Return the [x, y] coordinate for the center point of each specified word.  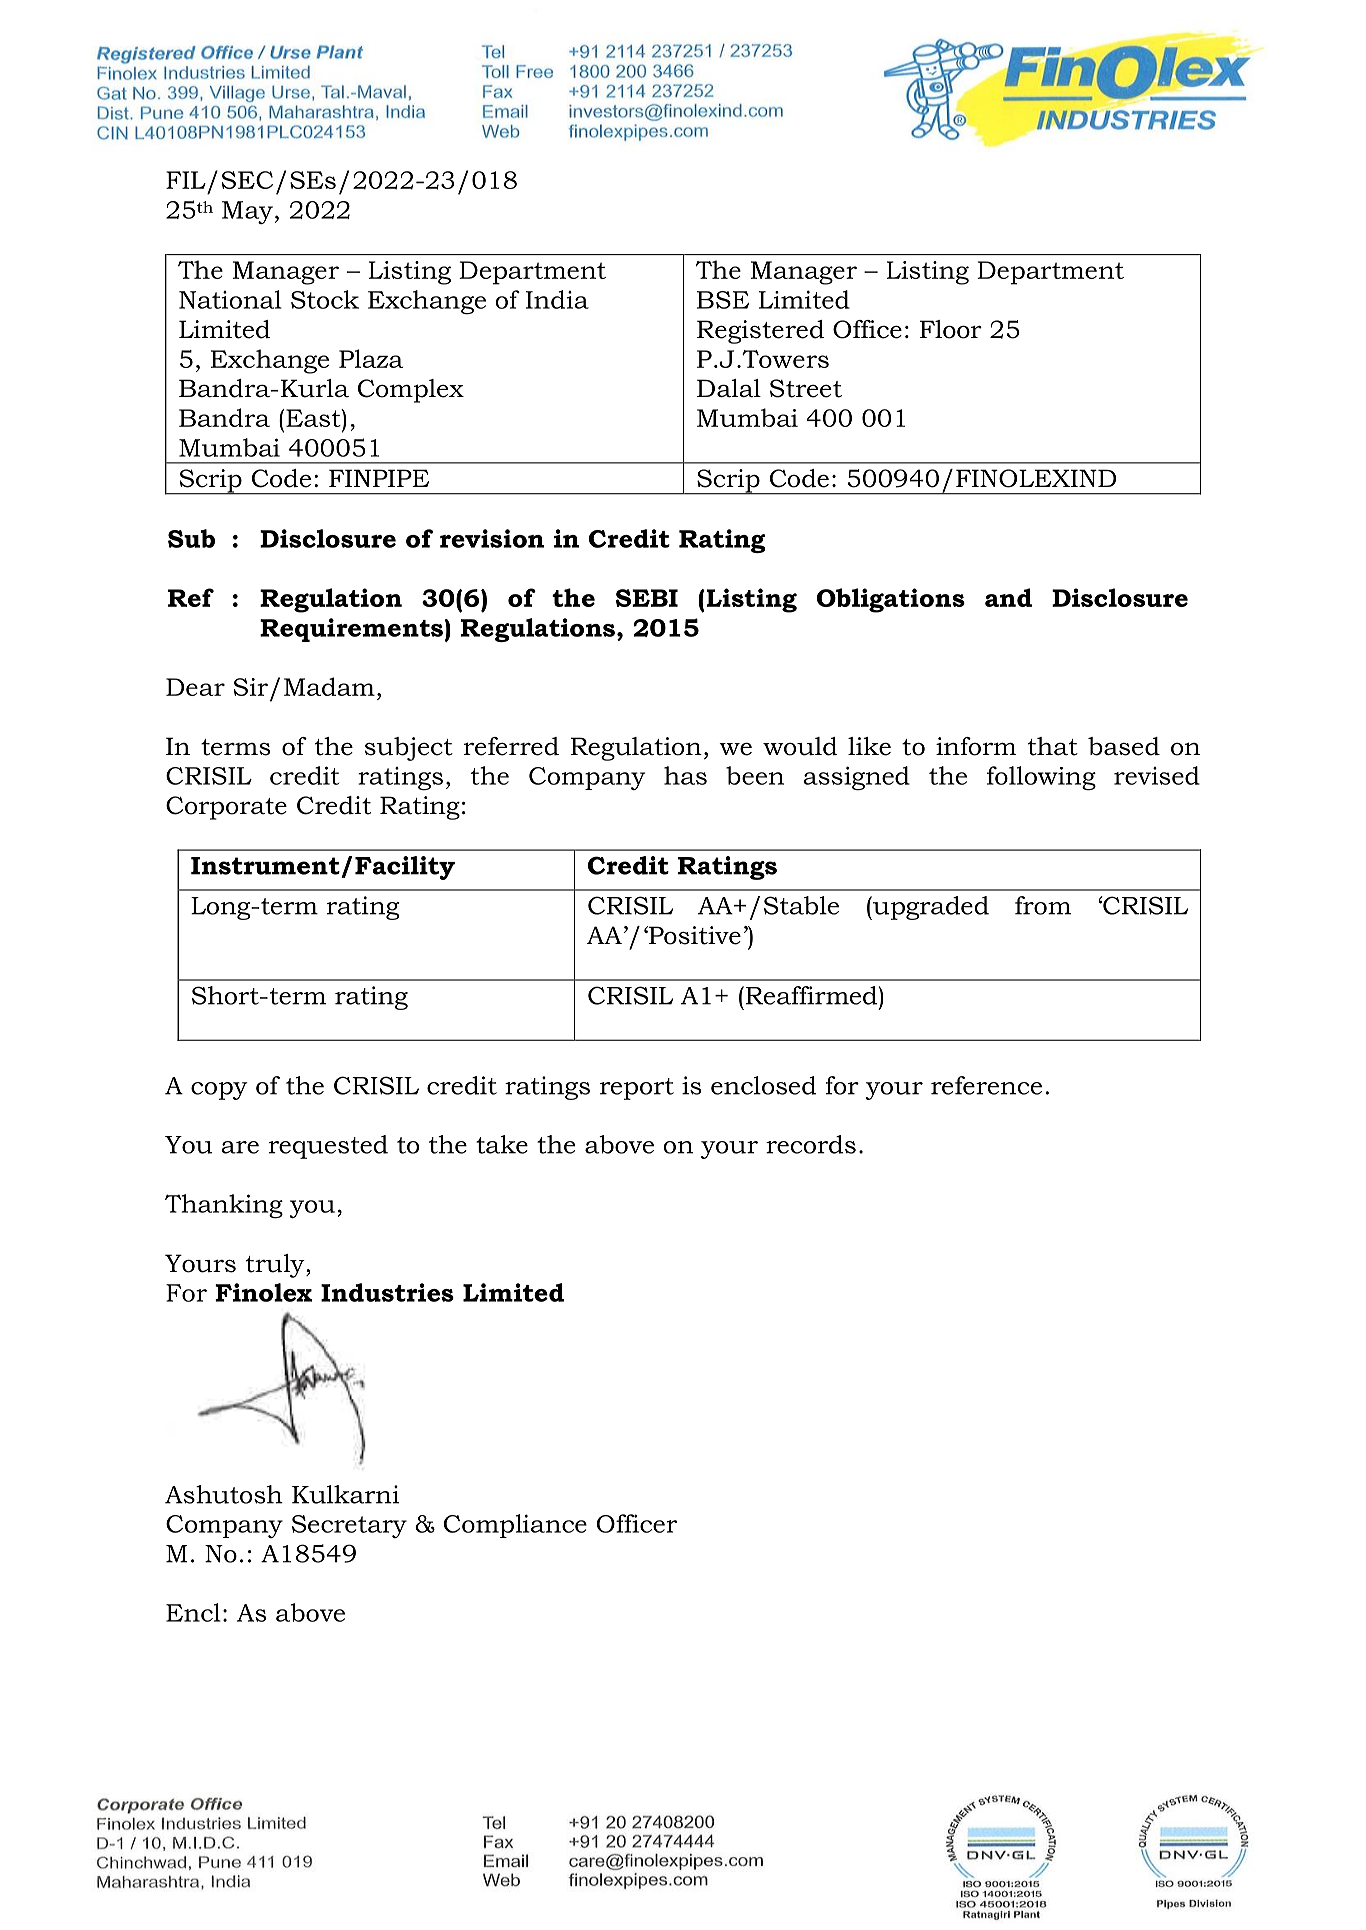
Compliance [515, 1526]
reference [986, 1085]
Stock [325, 299]
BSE [723, 300]
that [1053, 746]
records [811, 1144]
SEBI [647, 598]
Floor [951, 329]
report [637, 1089]
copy [219, 1091]
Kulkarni [345, 1494]
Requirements [351, 630]
